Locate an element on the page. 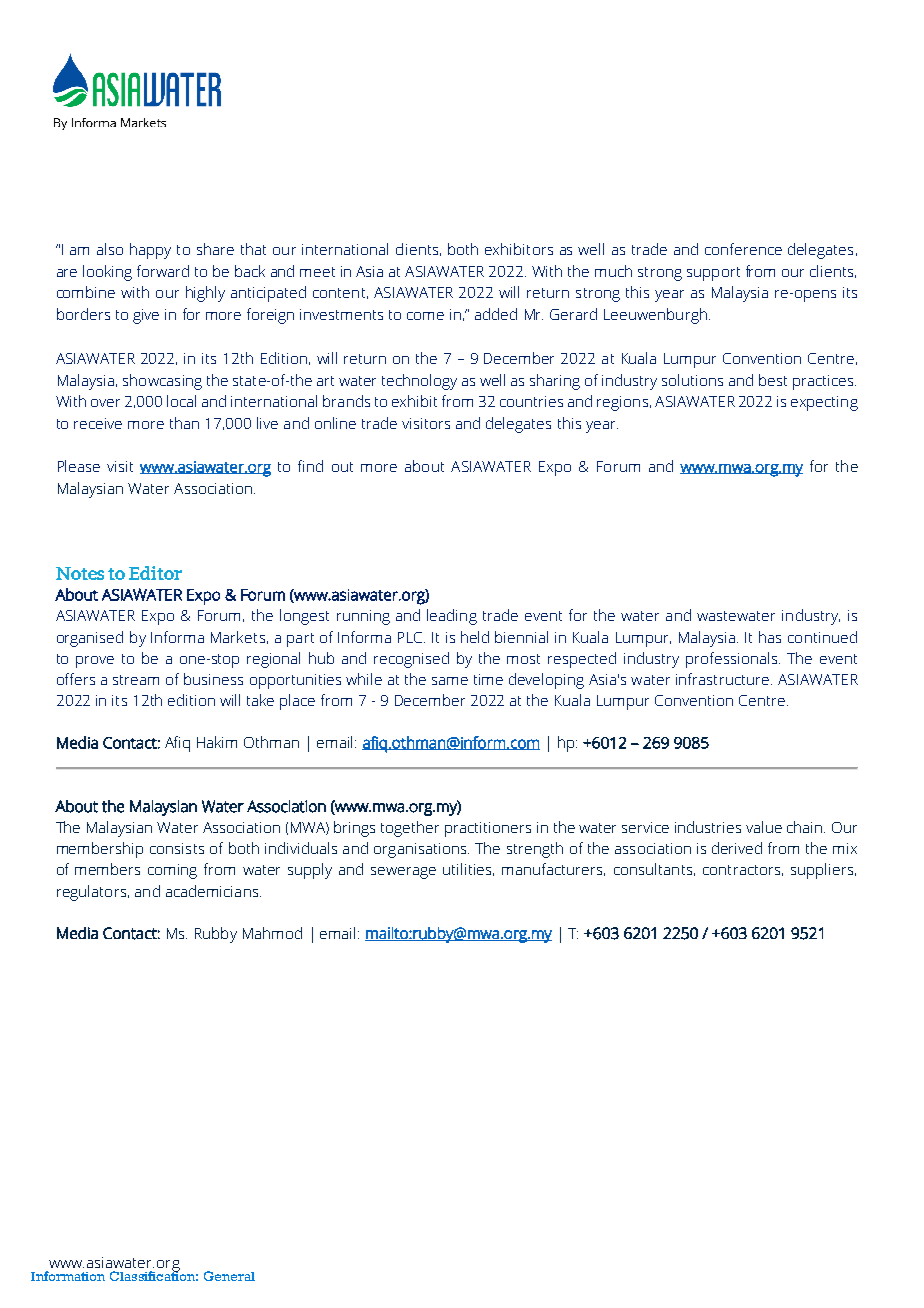  academicians is located at coordinates (213, 891).
